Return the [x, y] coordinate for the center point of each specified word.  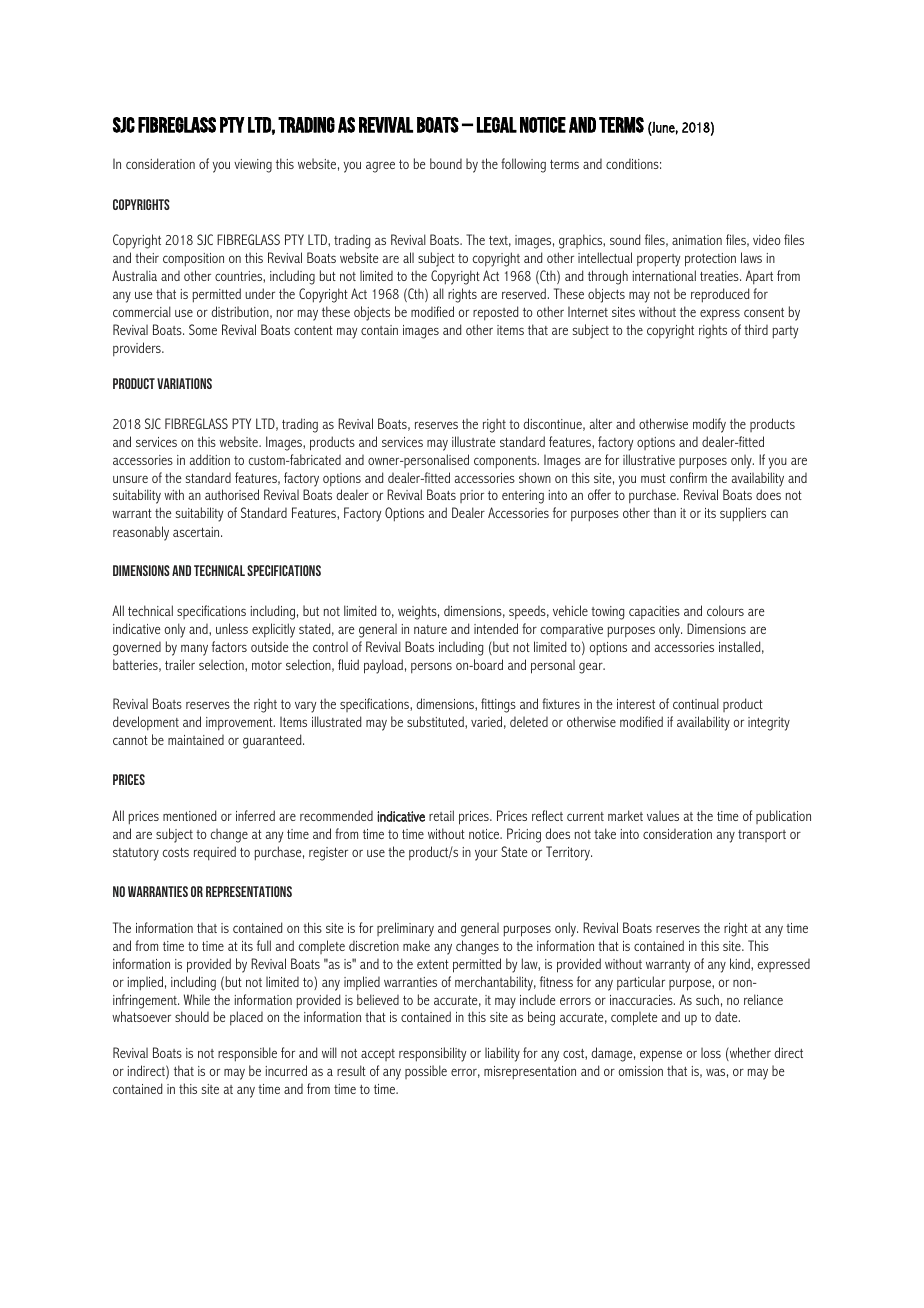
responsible [247, 1054]
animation [697, 240]
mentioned [189, 815]
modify [709, 425]
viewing [253, 166]
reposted [495, 313]
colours [725, 610]
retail [441, 815]
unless [232, 628]
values [663, 816]
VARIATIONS [184, 383]
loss [711, 1053]
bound [446, 163]
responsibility [432, 1054]
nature [430, 629]
